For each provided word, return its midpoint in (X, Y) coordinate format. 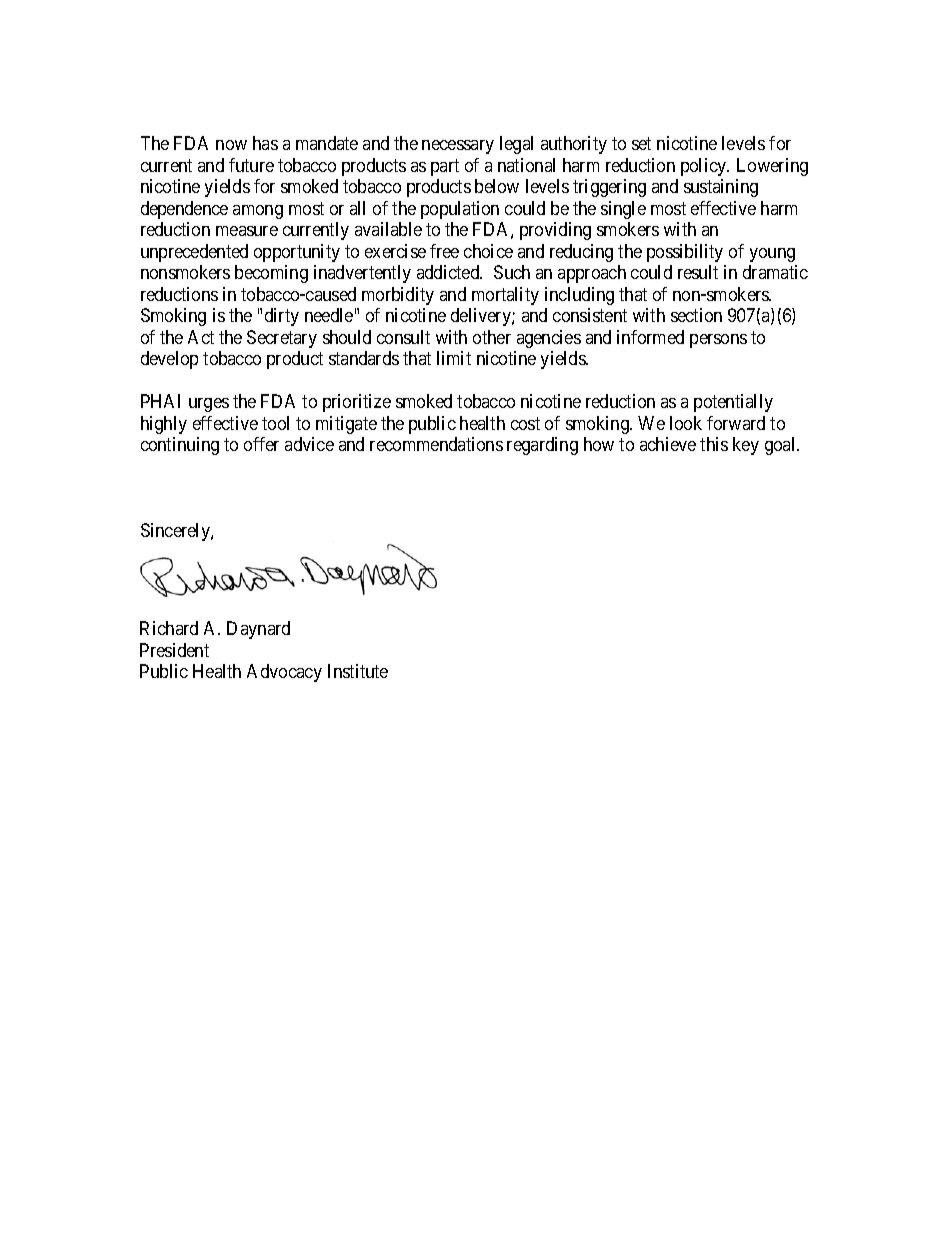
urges (209, 405)
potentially (733, 403)
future (251, 165)
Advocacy (284, 673)
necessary (458, 147)
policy (705, 167)
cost (525, 423)
